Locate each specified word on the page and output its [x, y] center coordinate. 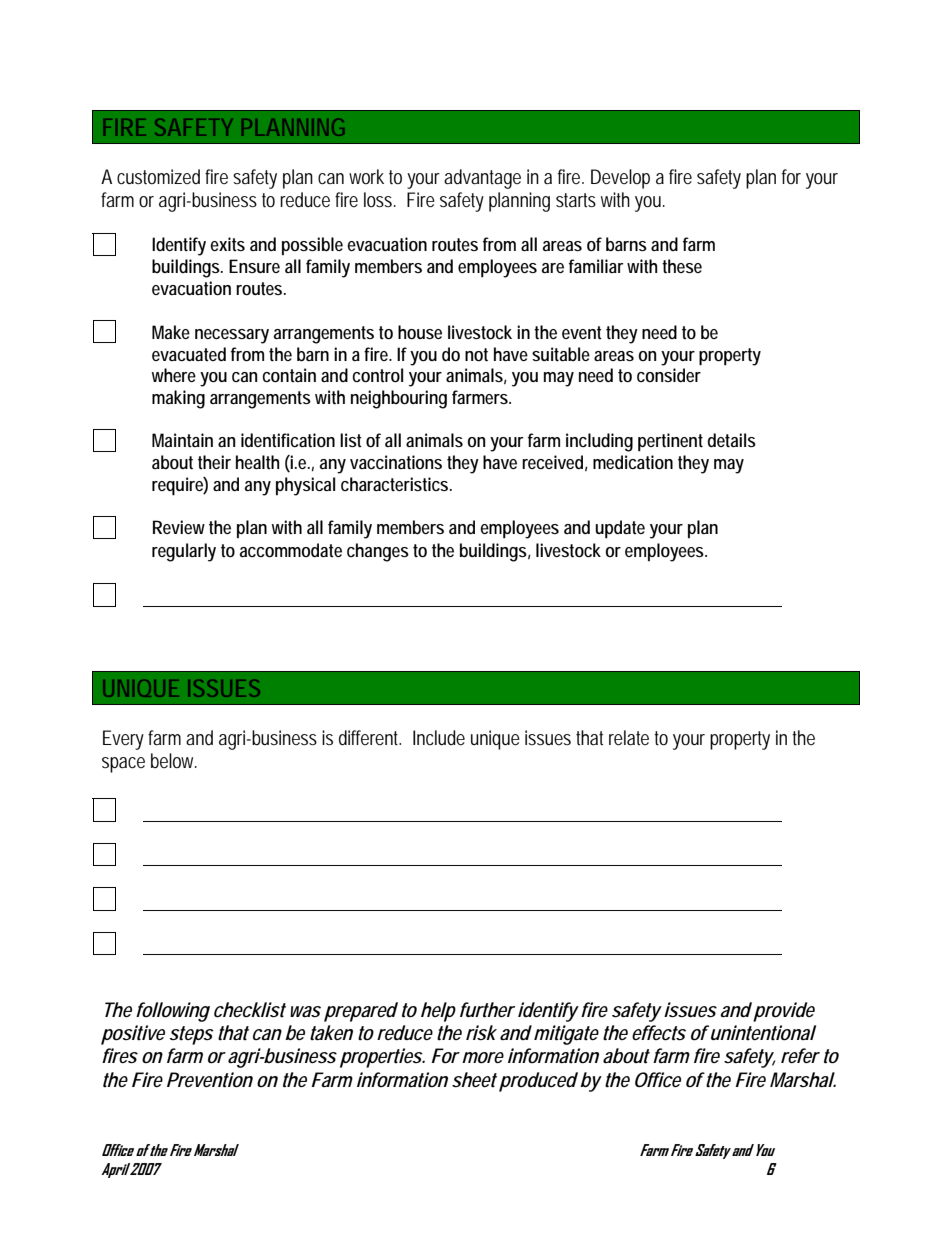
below [174, 760]
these [682, 266]
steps [191, 1035]
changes [378, 552]
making [178, 399]
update [620, 529]
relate [629, 738]
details [732, 440]
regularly [184, 552]
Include [439, 737]
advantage [482, 179]
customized [158, 176]
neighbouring [399, 399]
